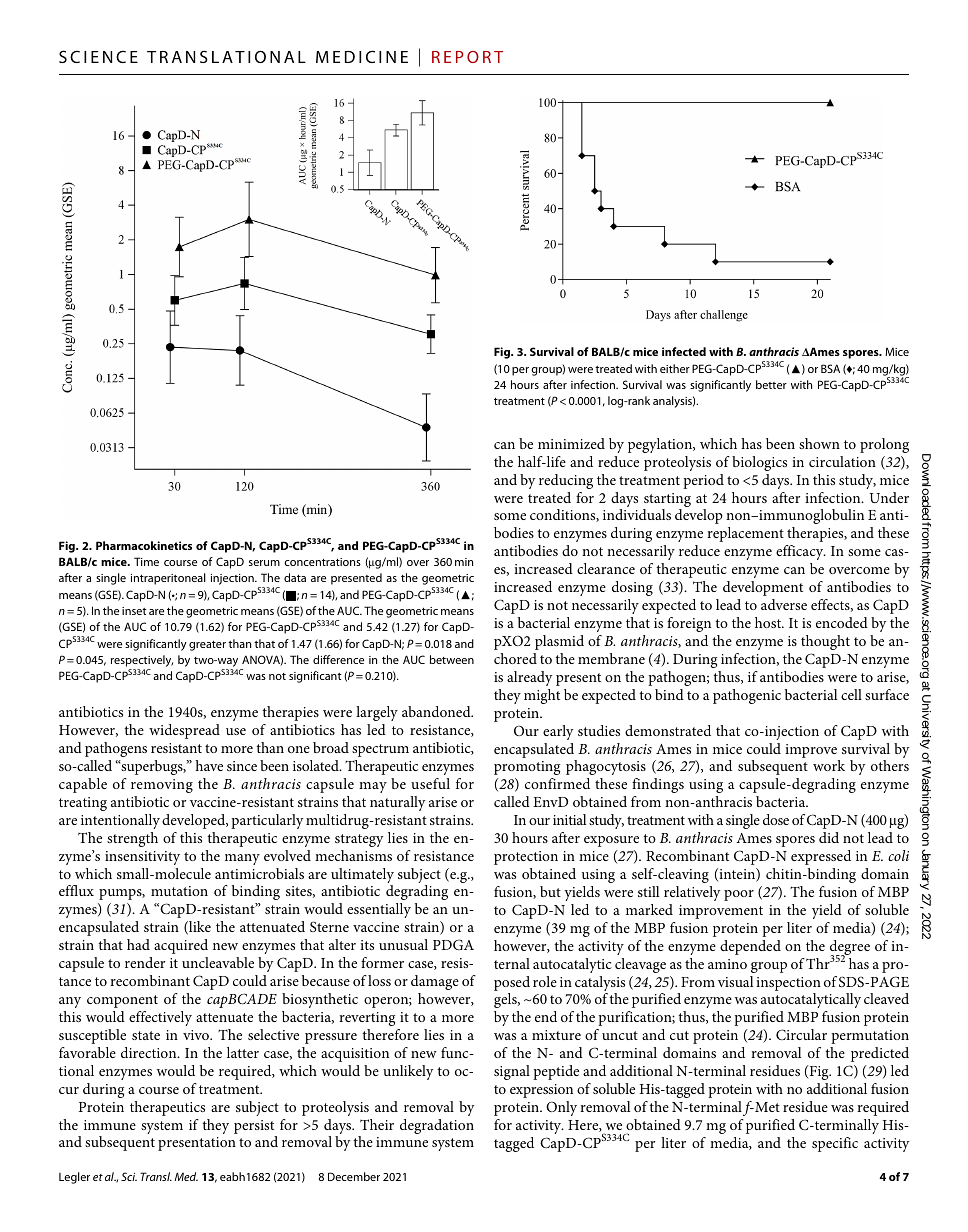 This screenshot has width=968, height=1232. I want to click on between, so click(452, 659).
